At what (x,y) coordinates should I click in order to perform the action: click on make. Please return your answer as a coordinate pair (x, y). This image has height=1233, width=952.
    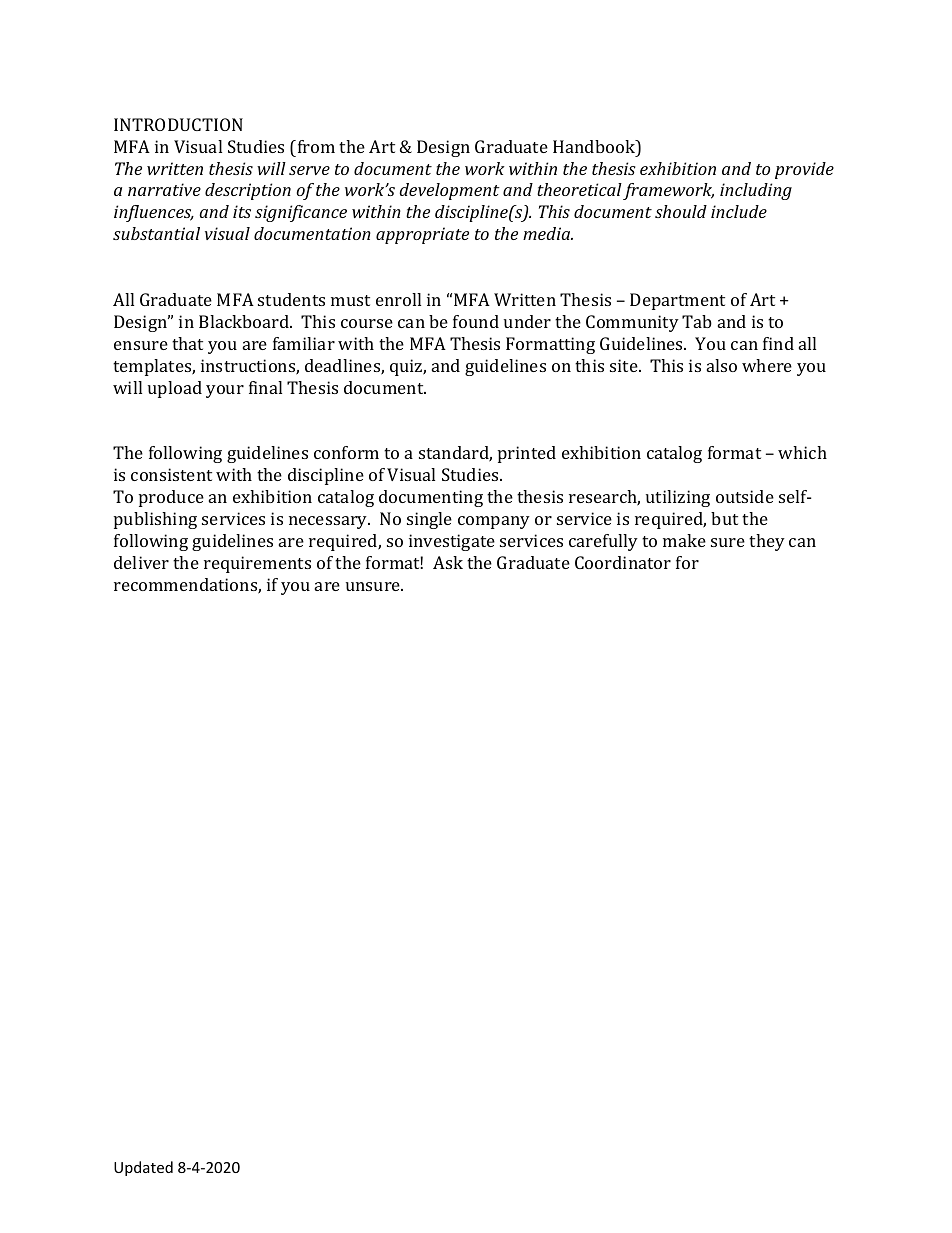
    Looking at the image, I should click on (684, 540).
